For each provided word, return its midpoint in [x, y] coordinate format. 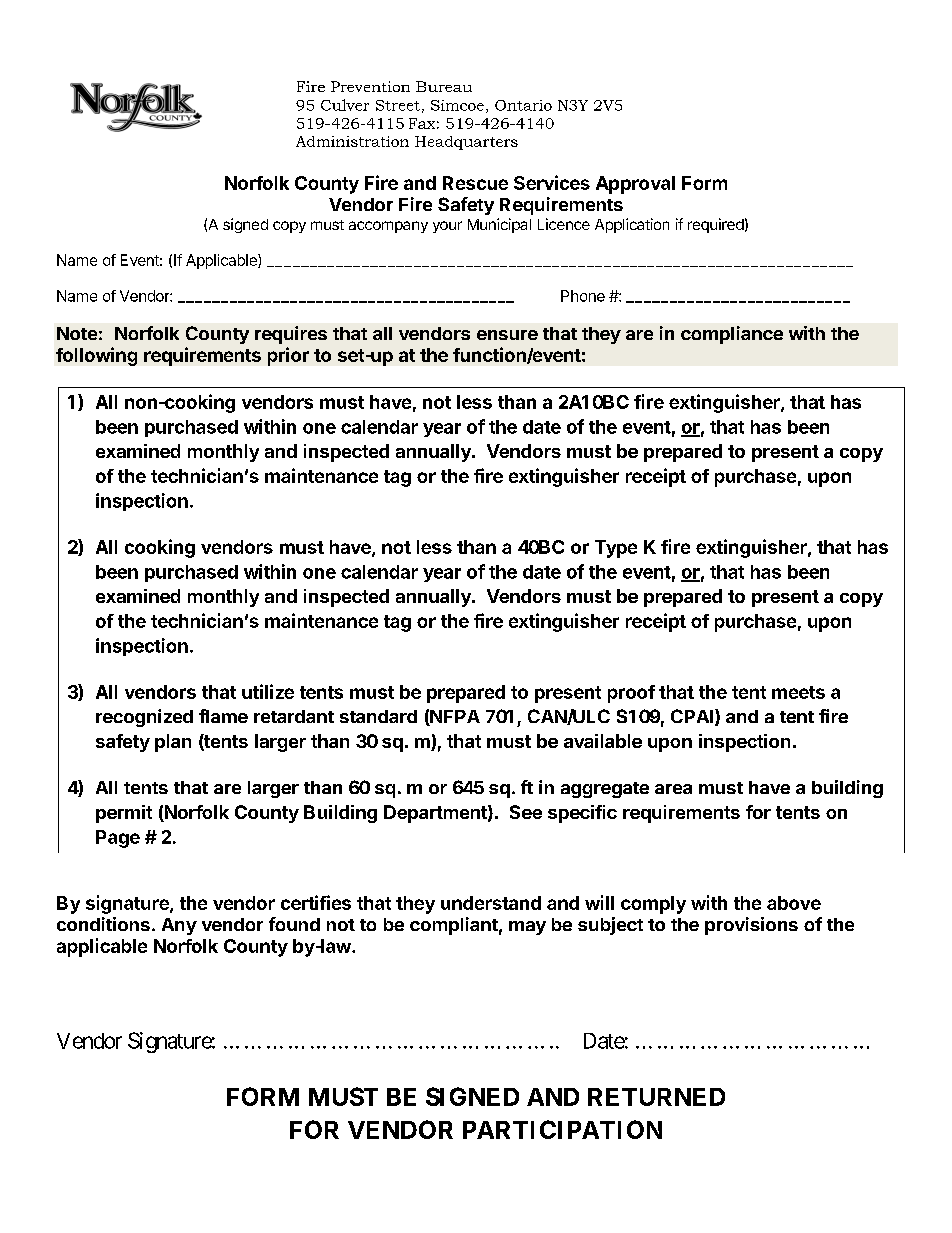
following [96, 356]
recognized [144, 718]
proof [631, 694]
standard [378, 716]
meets [798, 692]
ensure [507, 335]
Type [616, 549]
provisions [751, 926]
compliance [732, 335]
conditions [103, 924]
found [294, 924]
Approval [635, 185]
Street [398, 105]
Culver [345, 105]
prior [288, 356]
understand [491, 903]
